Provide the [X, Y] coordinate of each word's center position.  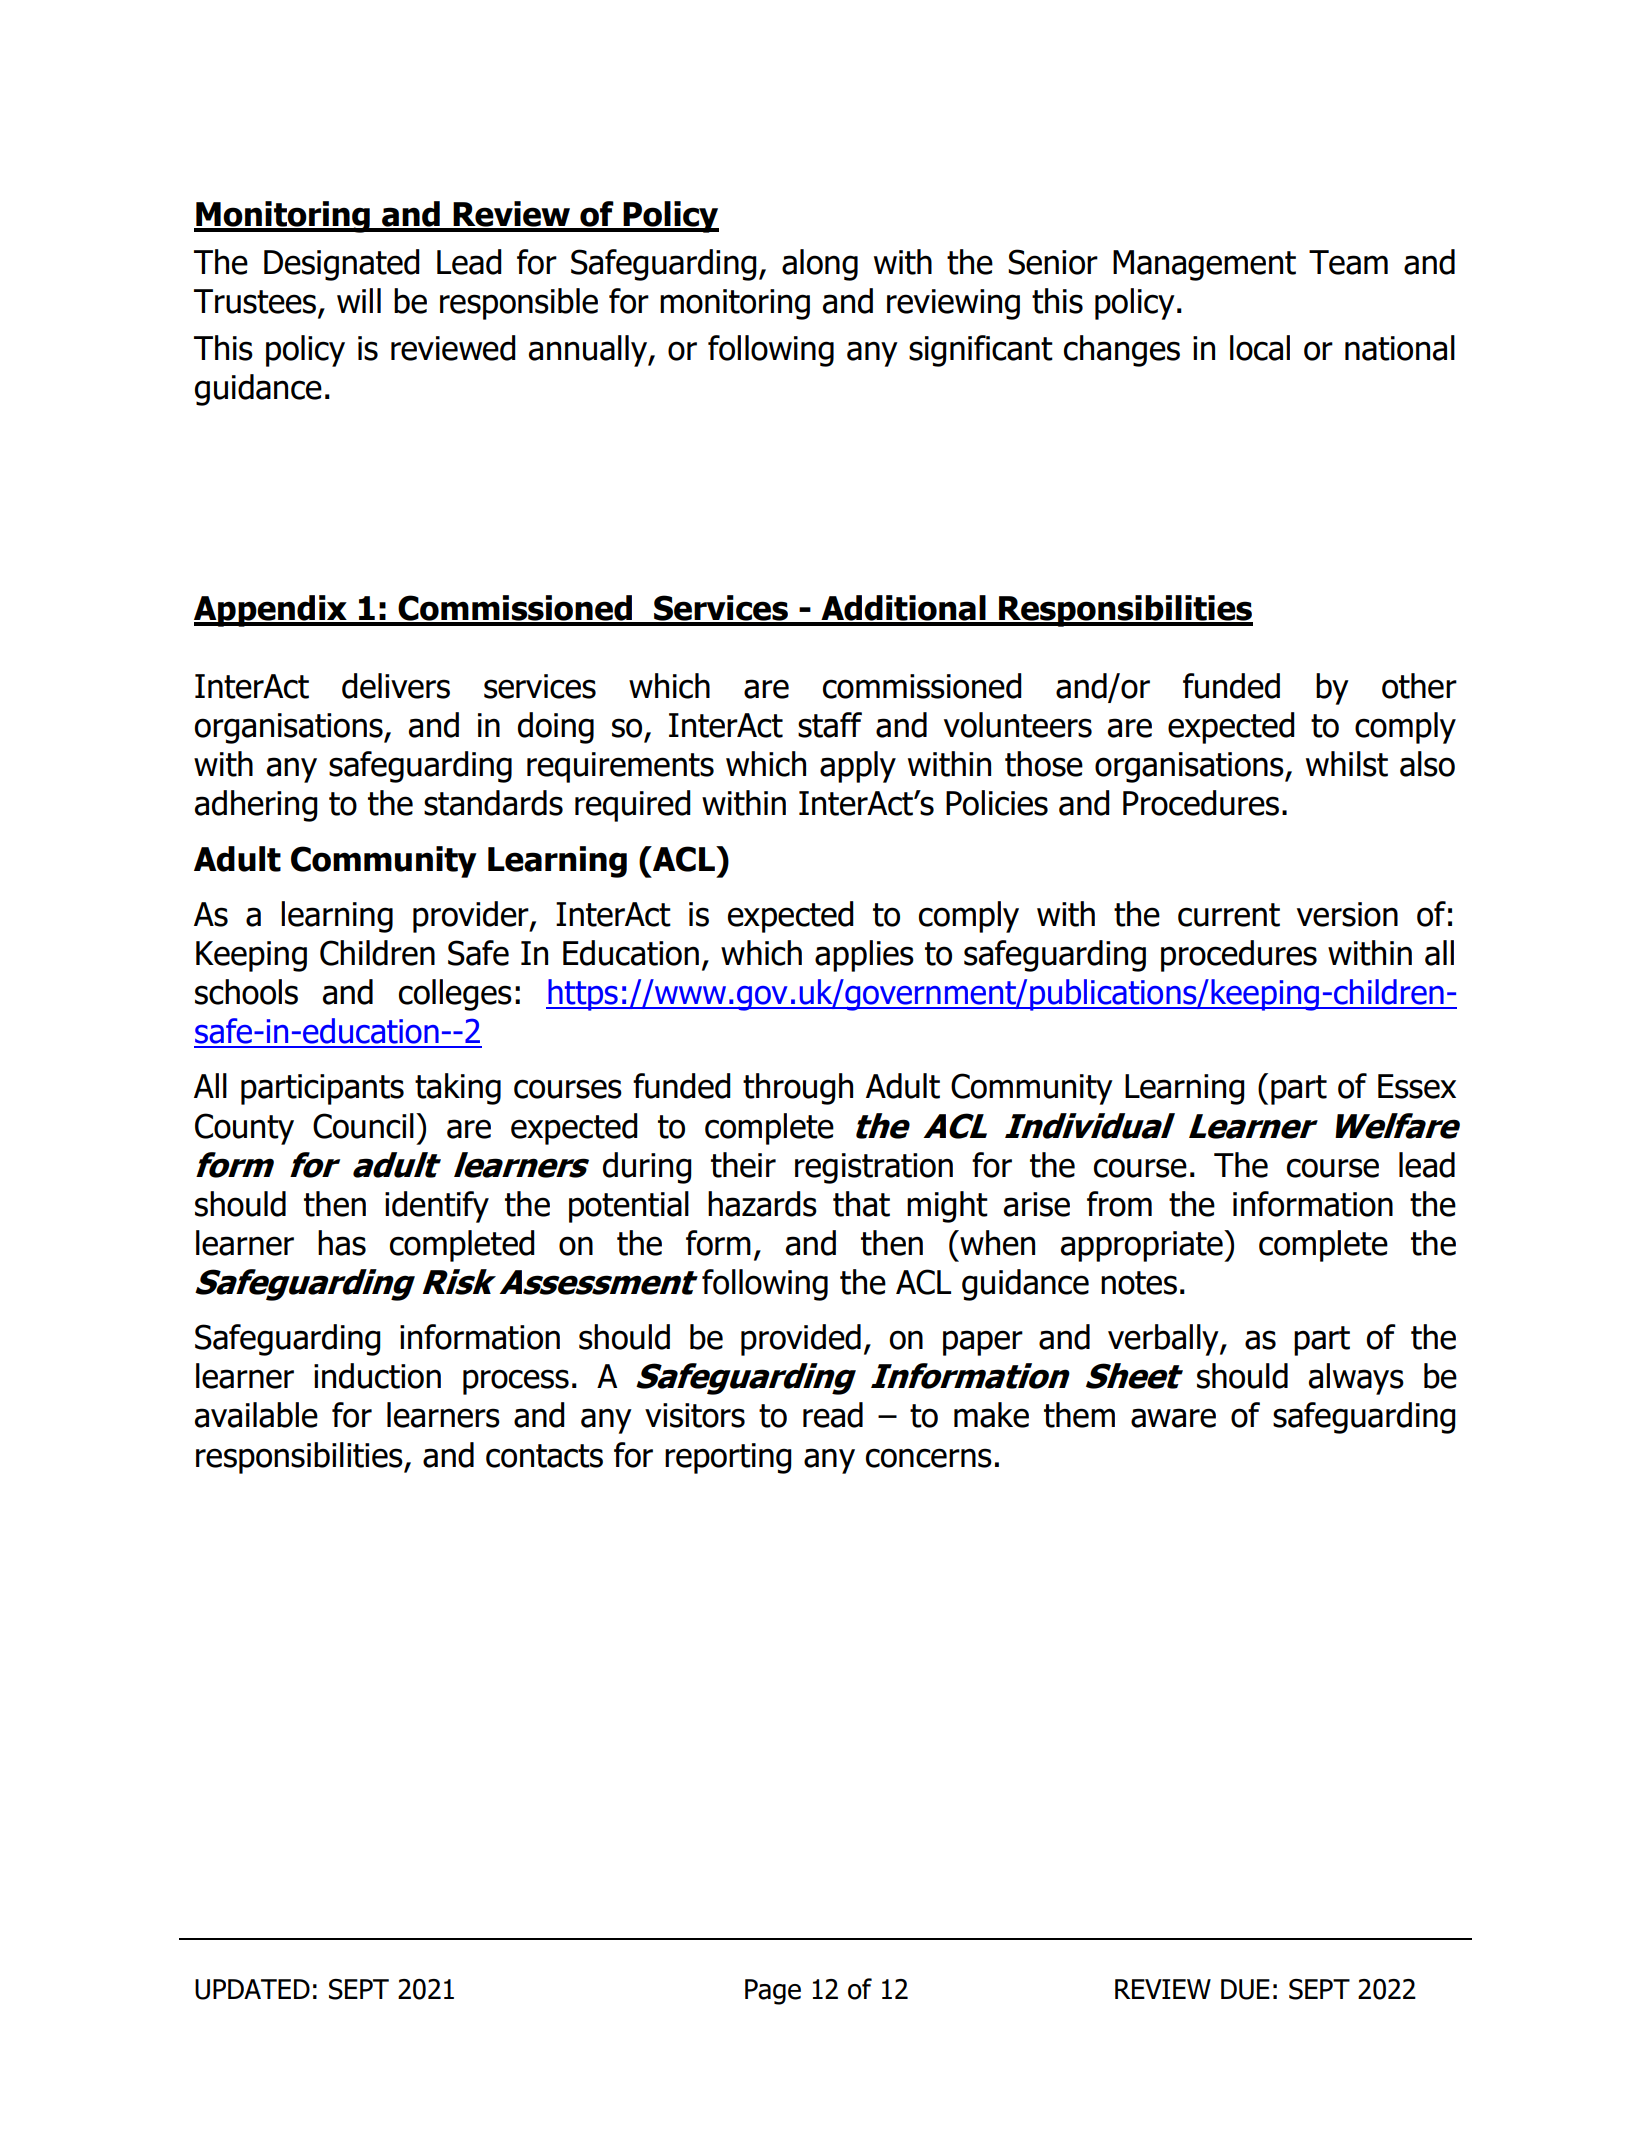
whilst [1347, 764]
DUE [1245, 1989]
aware [1173, 1418]
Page [773, 1992]
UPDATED [252, 1989]
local [1260, 348]
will [359, 300]
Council [363, 1126]
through [798, 1089]
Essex [1417, 1086]
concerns [929, 1458]
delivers [396, 686]
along [820, 265]
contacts [544, 1456]
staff [830, 725]
